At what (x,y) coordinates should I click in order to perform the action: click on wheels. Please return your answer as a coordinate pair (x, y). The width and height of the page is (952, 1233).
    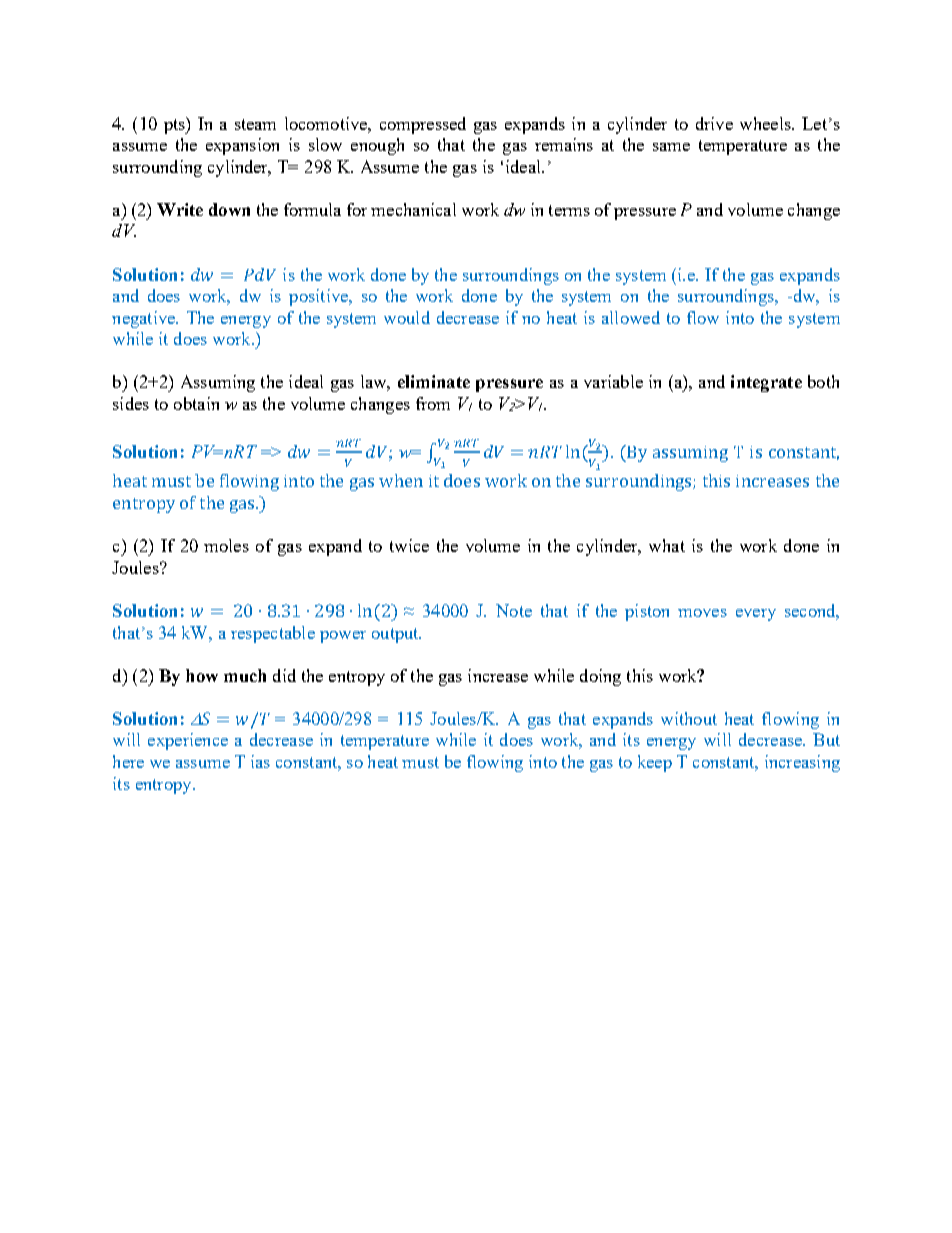
    Looking at the image, I should click on (766, 123).
